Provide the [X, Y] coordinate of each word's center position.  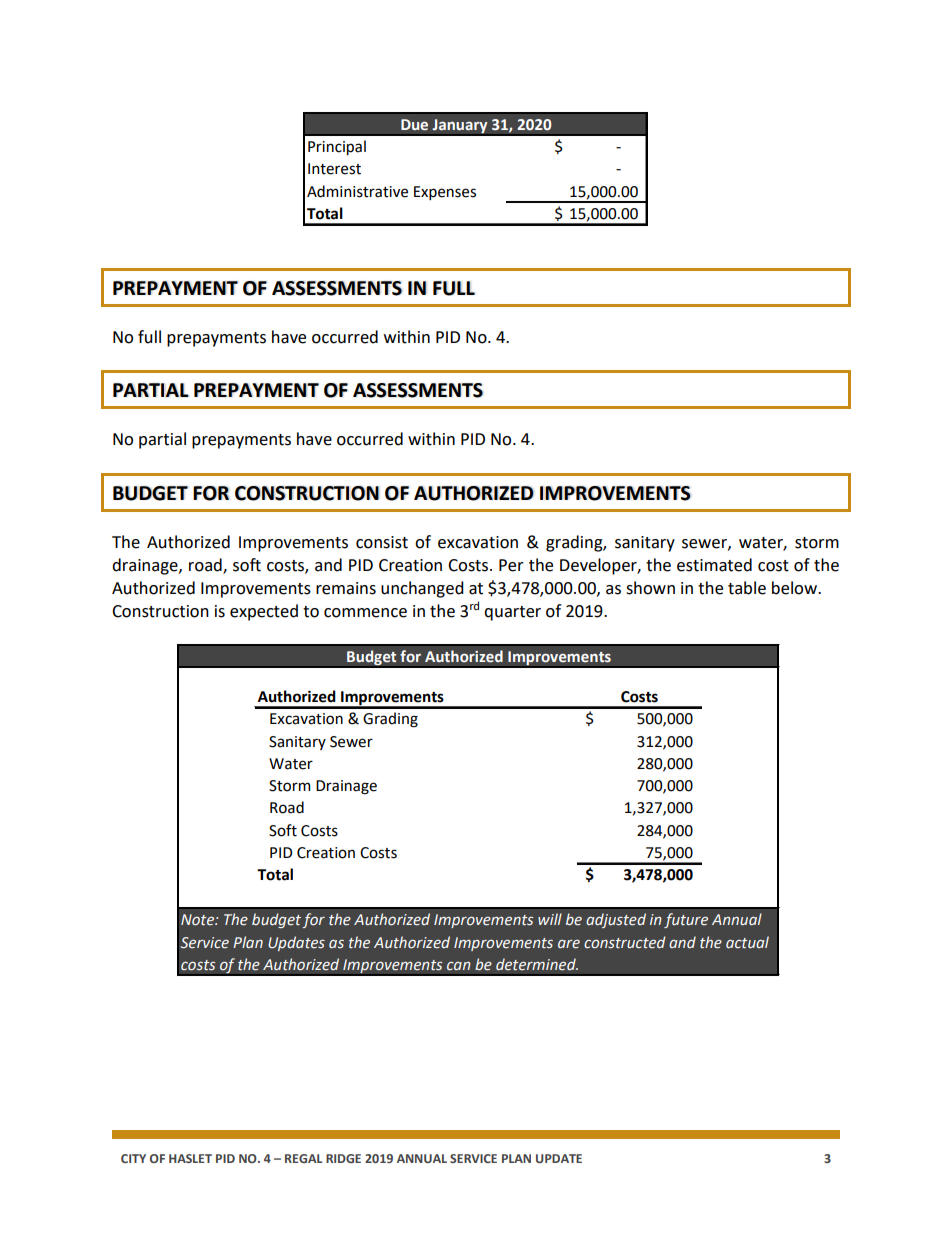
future [686, 920]
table [747, 588]
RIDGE [343, 1158]
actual [747, 942]
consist [382, 542]
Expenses [445, 193]
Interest [334, 169]
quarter [512, 613]
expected [264, 612]
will [550, 919]
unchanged [422, 589]
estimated [714, 565]
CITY [133, 1158]
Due [414, 125]
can [458, 966]
